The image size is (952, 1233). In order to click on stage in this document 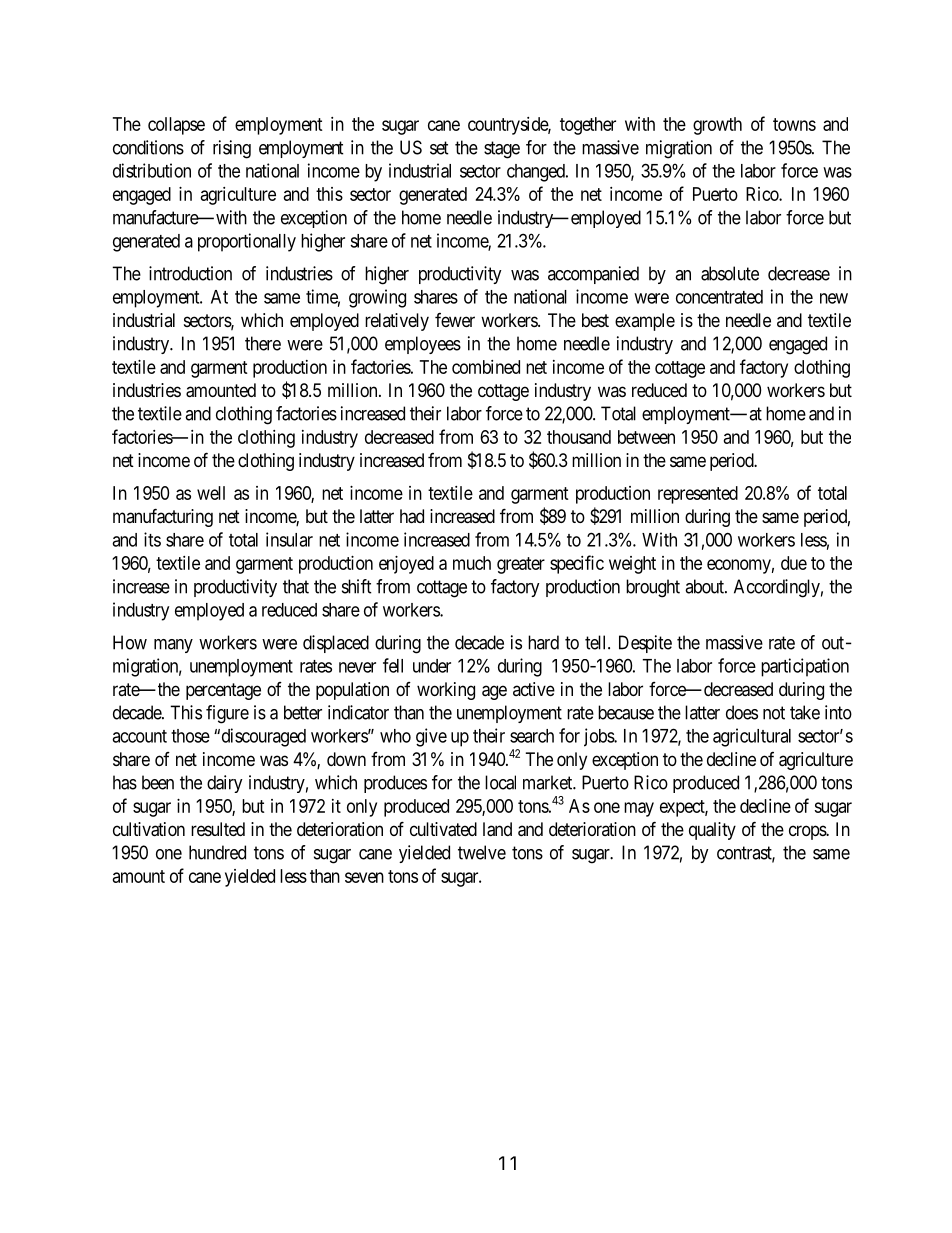, I will do `click(502, 150)`.
